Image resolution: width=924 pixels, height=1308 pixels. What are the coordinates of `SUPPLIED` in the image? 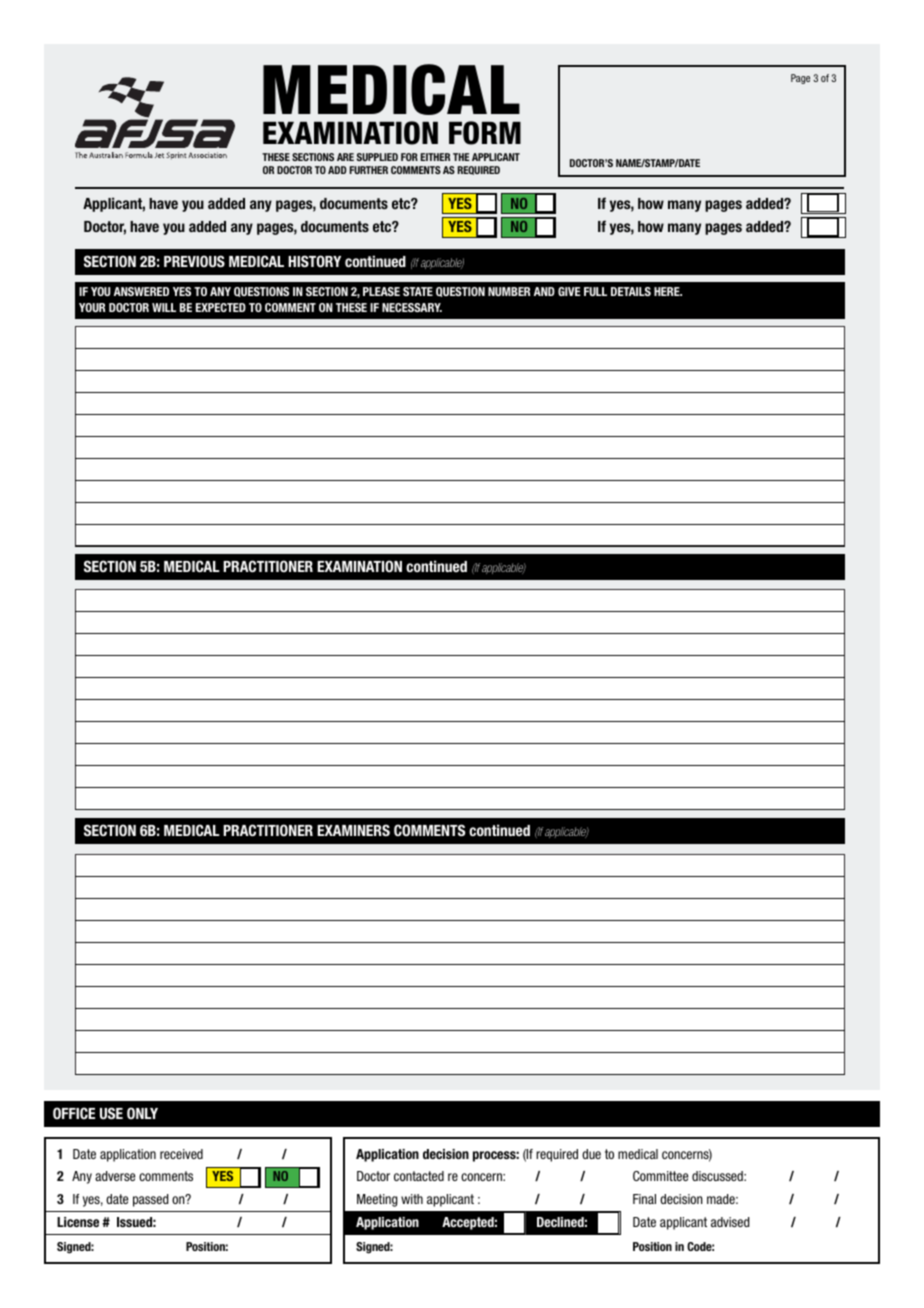 It's located at (377, 157).
